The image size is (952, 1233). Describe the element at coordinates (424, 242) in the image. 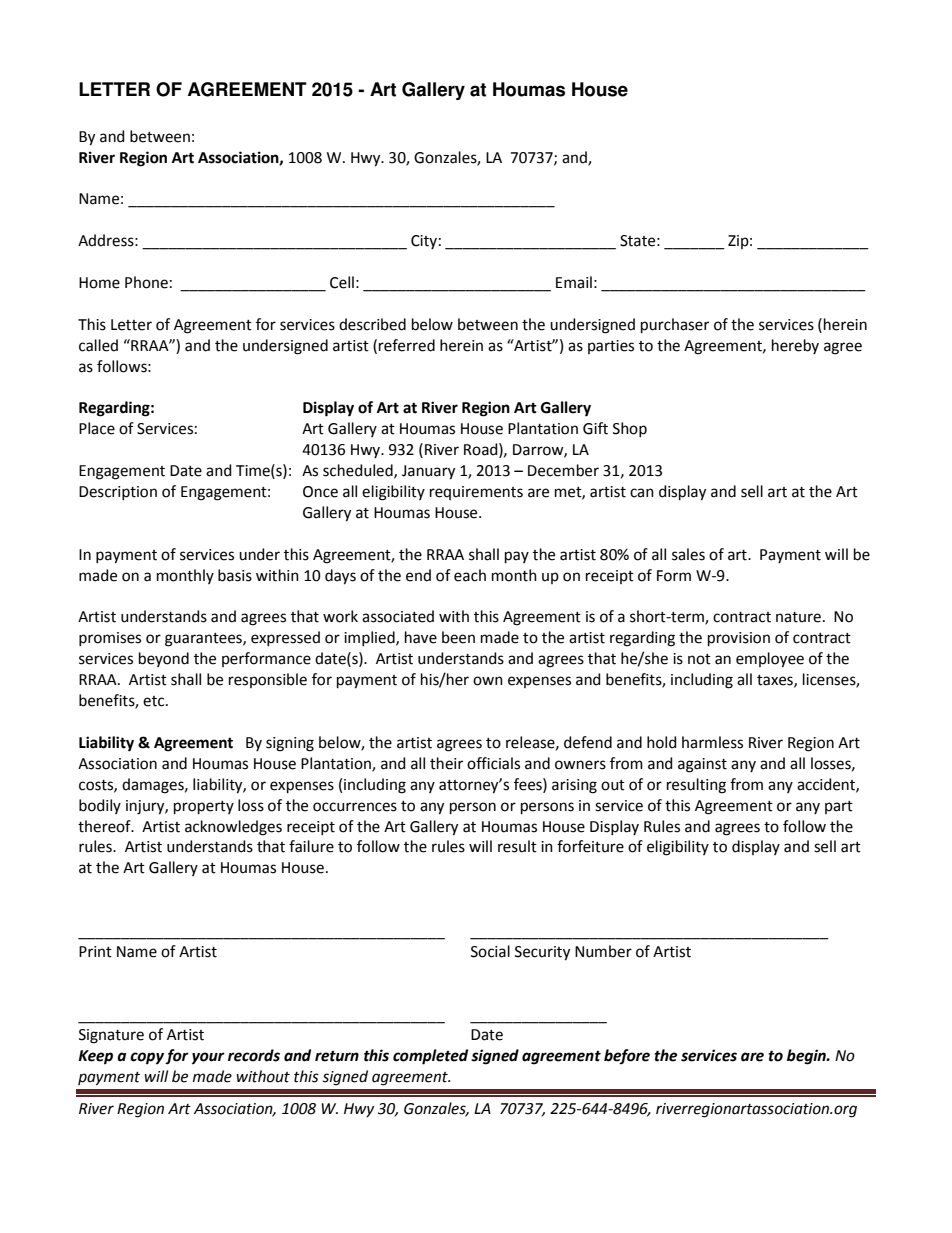

I see `City` at that location.
